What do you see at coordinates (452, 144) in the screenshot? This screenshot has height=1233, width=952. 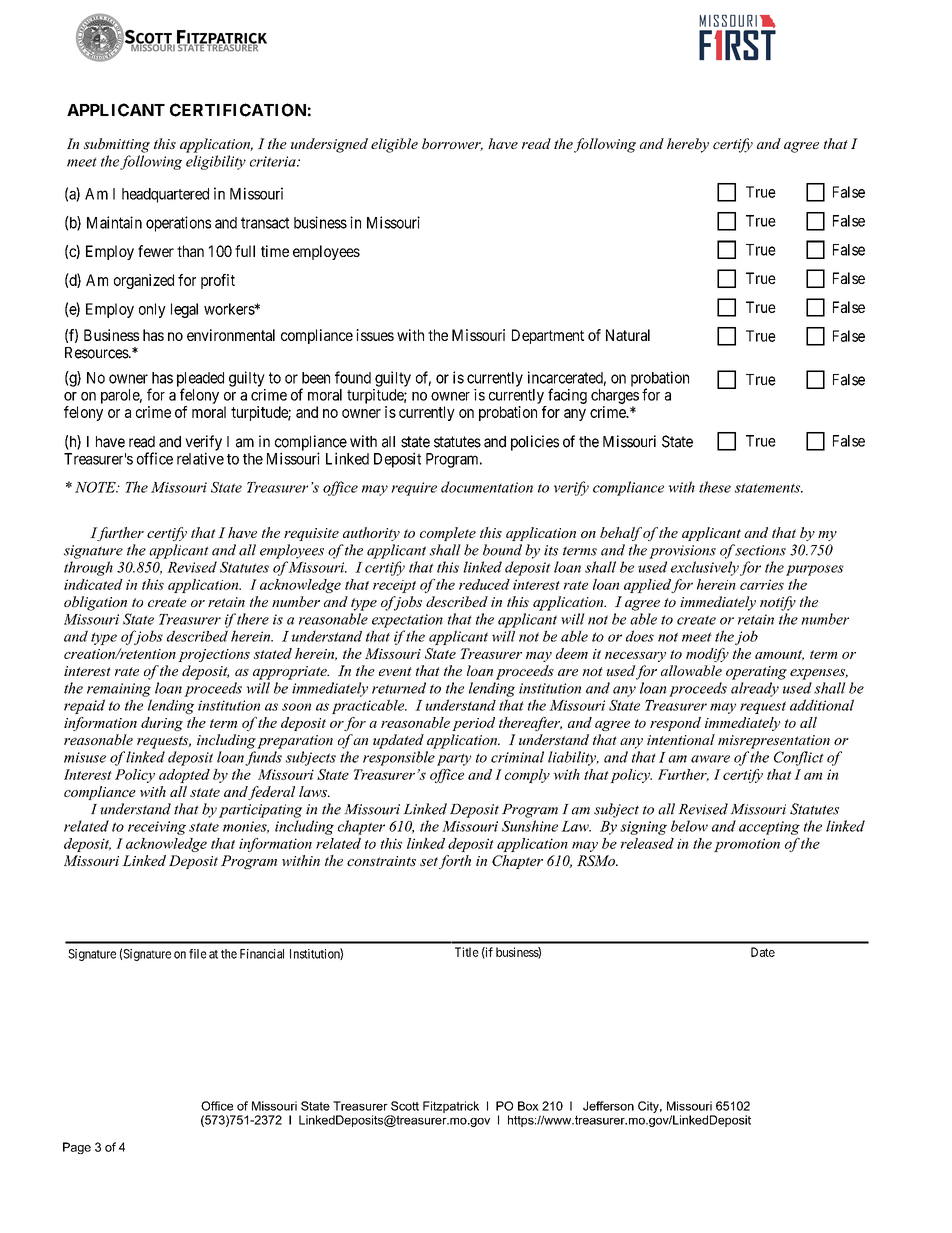 I see `borrower` at bounding box center [452, 144].
